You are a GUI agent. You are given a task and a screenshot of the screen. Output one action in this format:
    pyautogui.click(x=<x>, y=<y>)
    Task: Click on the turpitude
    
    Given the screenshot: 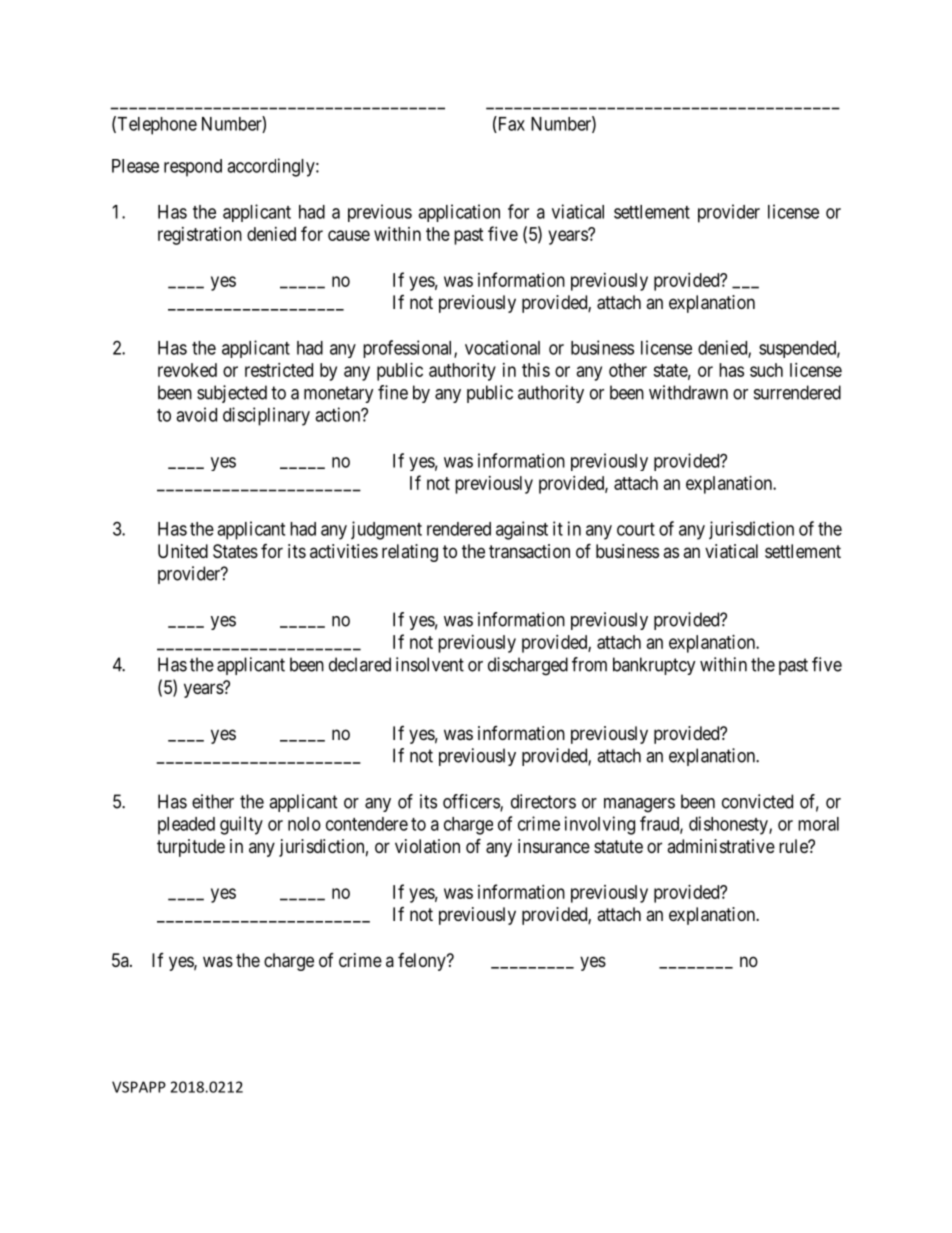 What is the action you would take?
    pyautogui.click(x=191, y=848)
